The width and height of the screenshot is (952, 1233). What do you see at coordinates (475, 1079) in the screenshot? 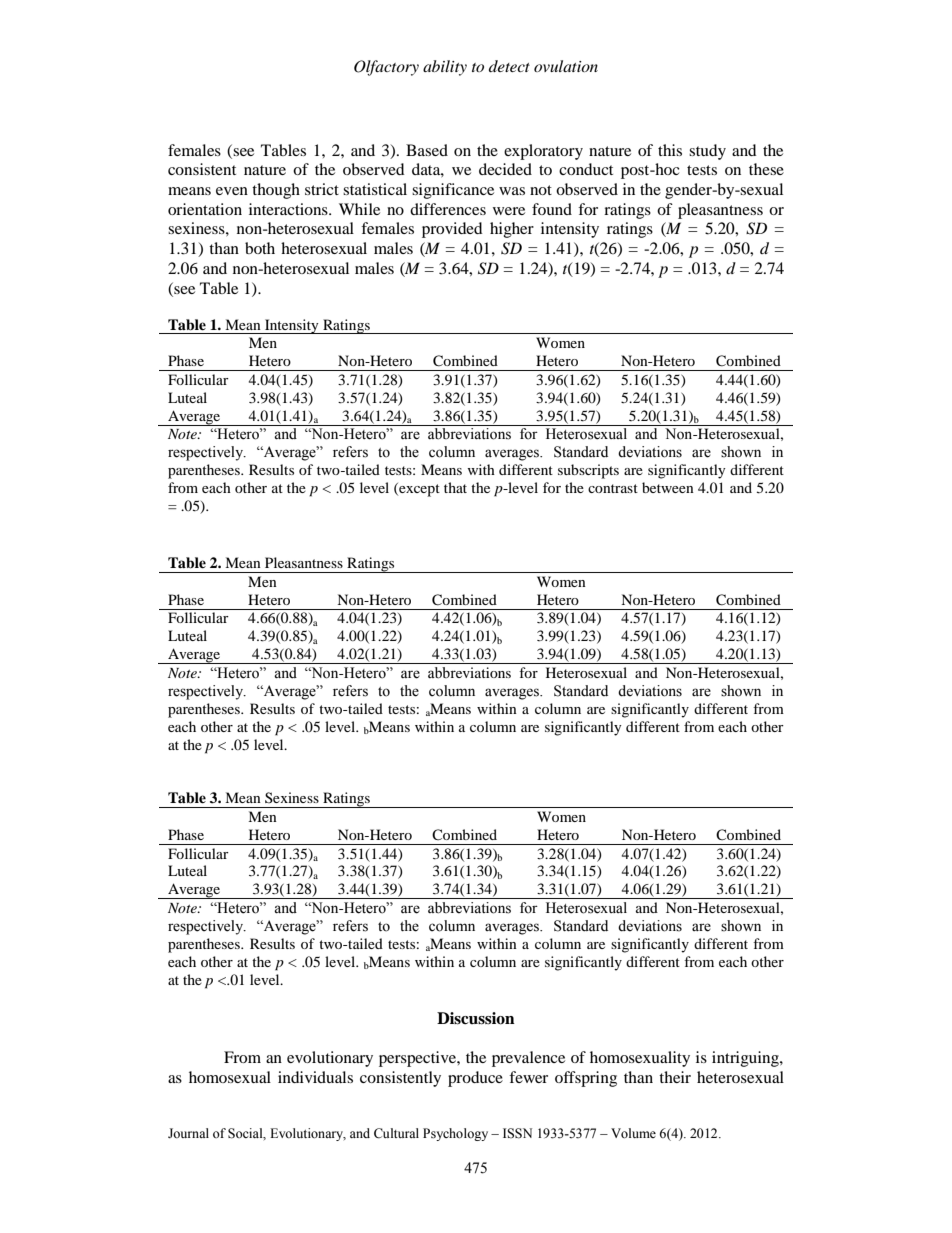
I see `produce` at bounding box center [475, 1079].
